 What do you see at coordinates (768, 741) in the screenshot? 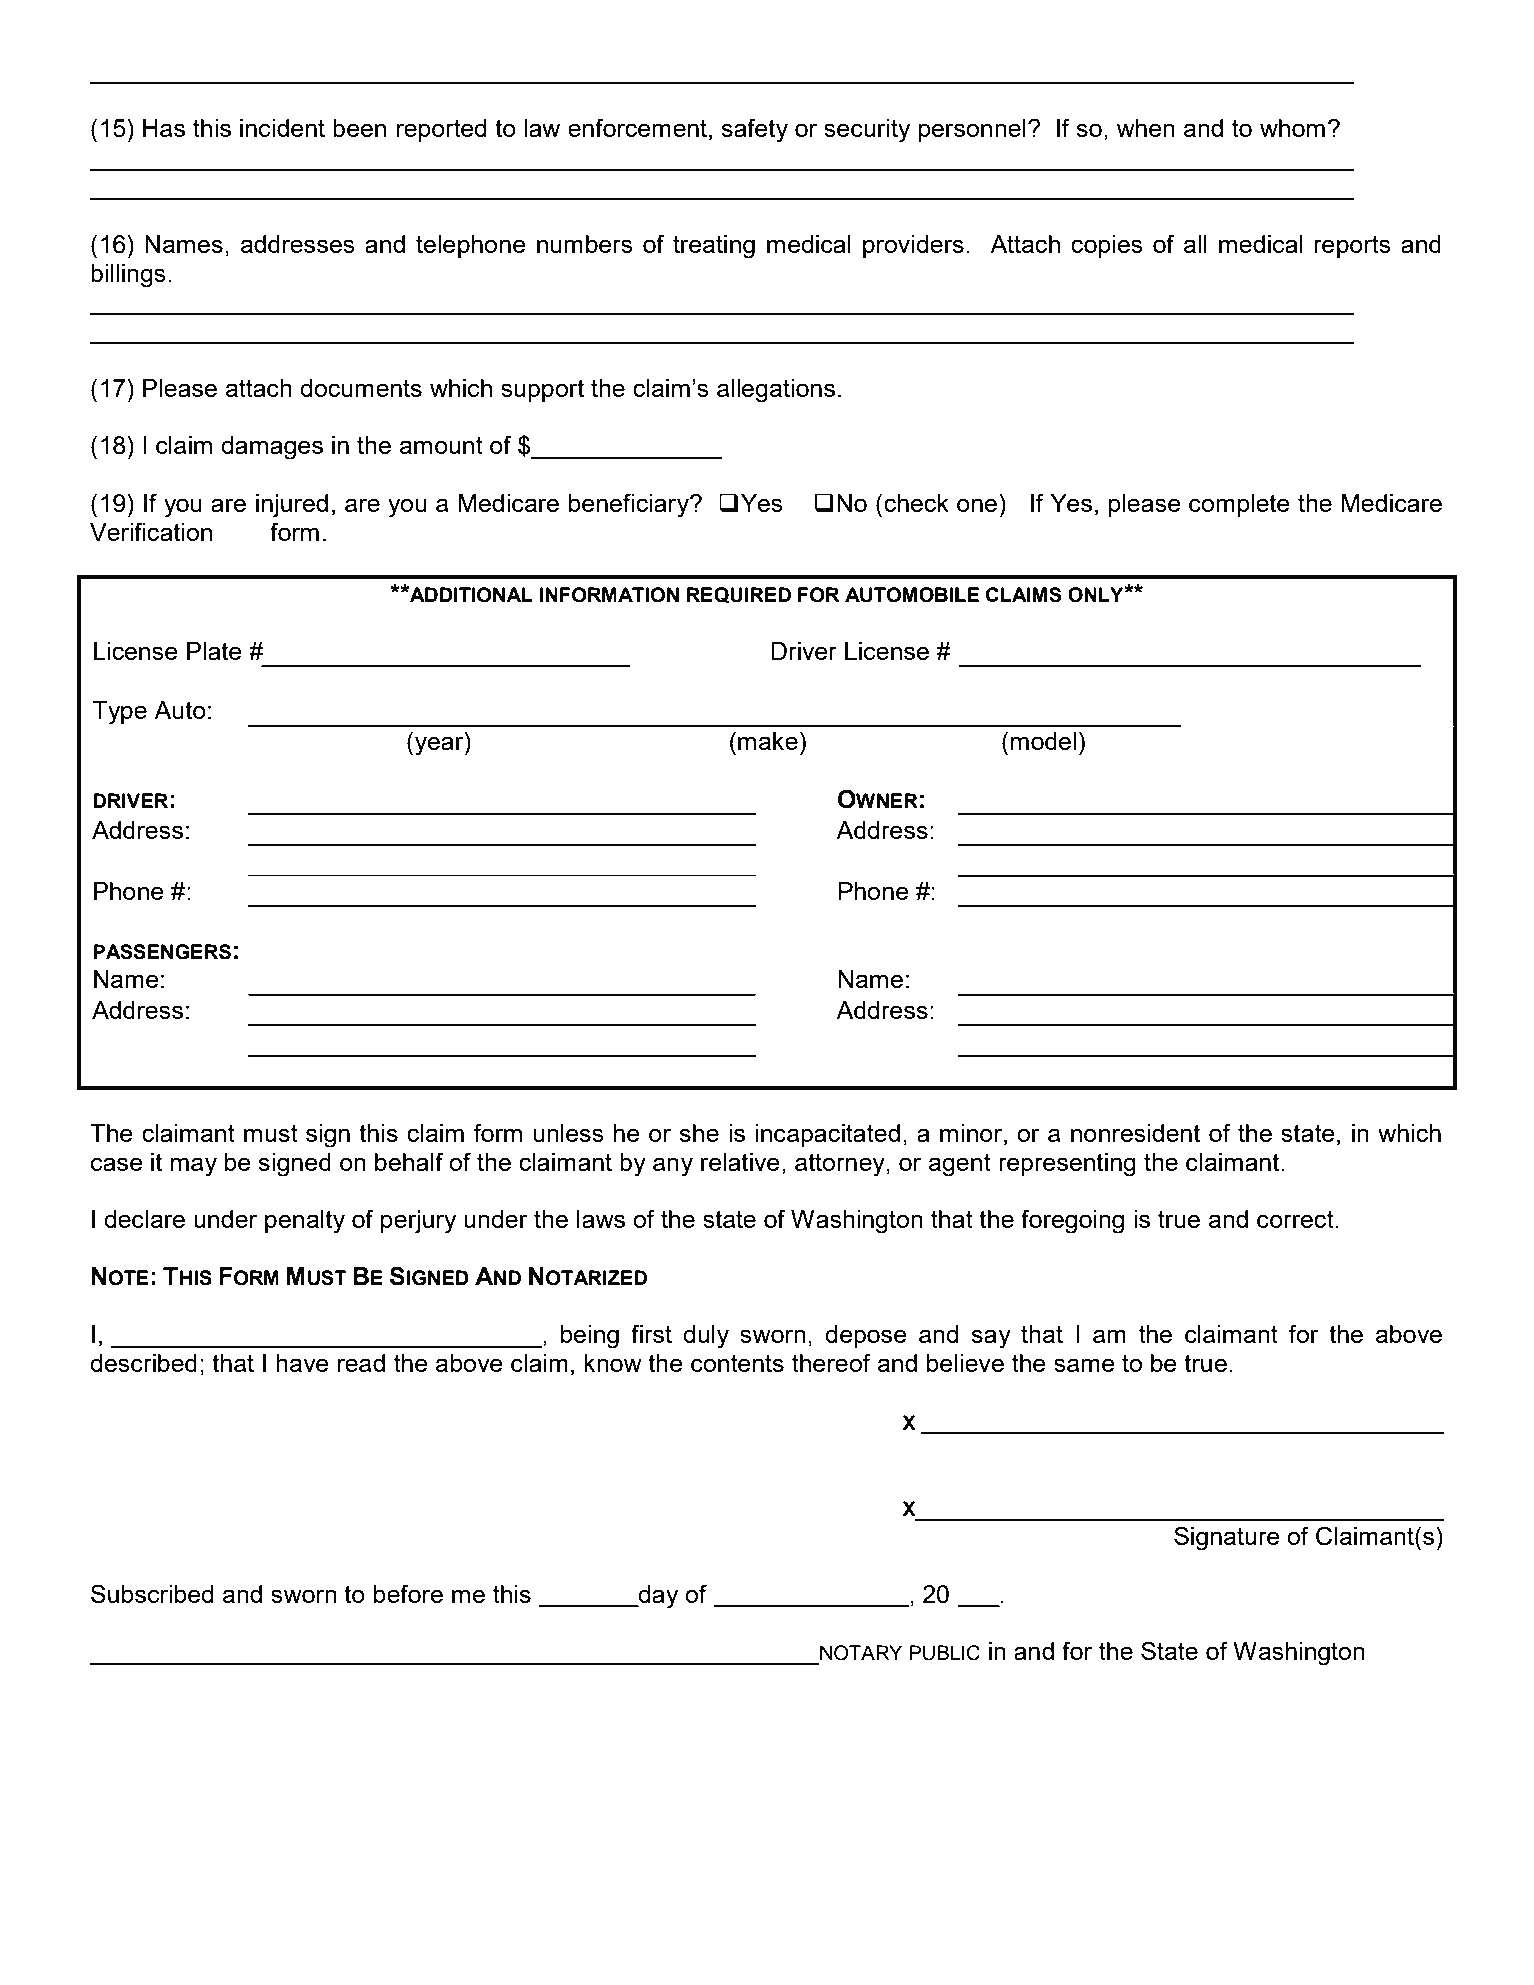
I see `make` at bounding box center [768, 741].
